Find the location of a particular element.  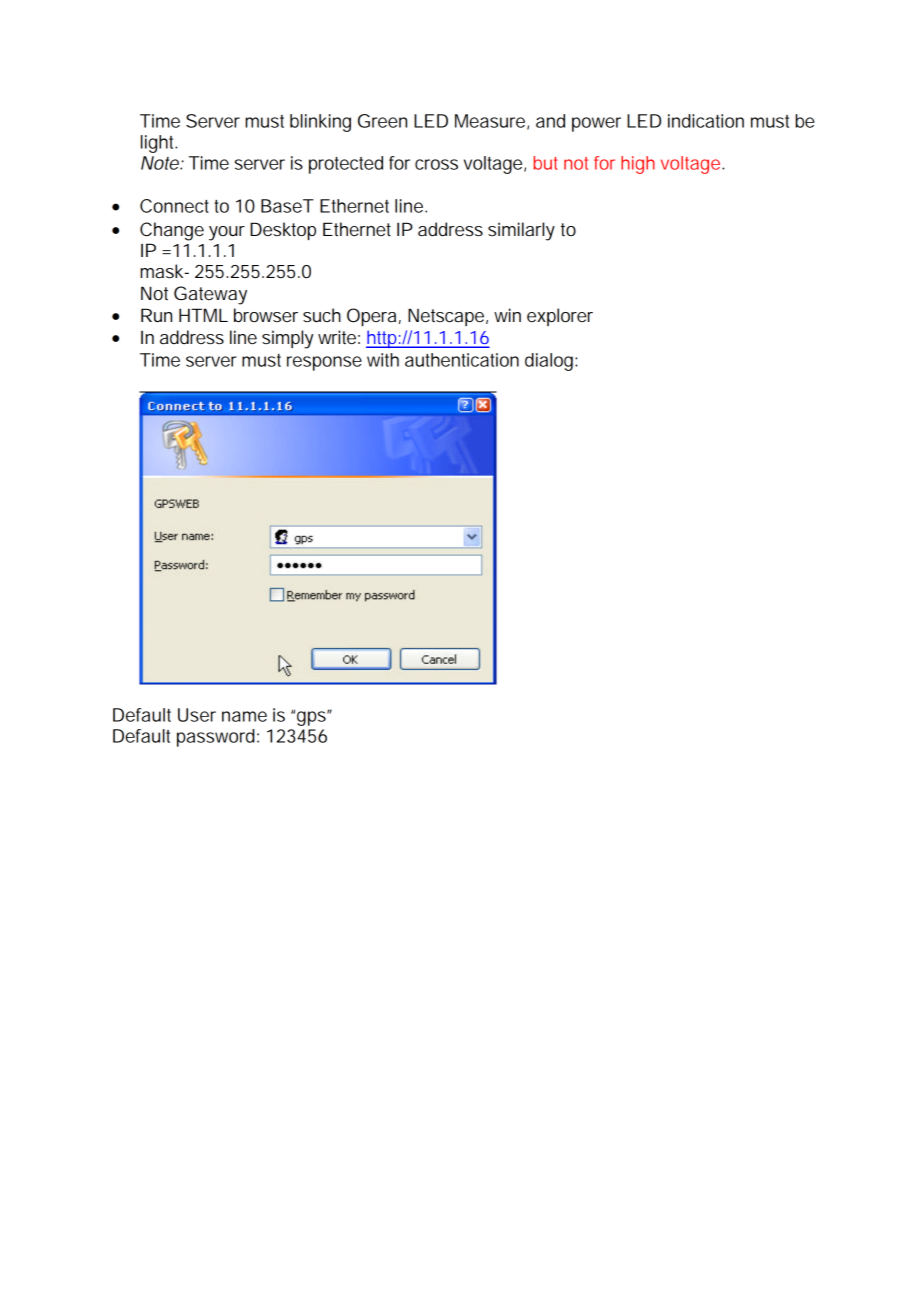

with is located at coordinates (383, 360).
